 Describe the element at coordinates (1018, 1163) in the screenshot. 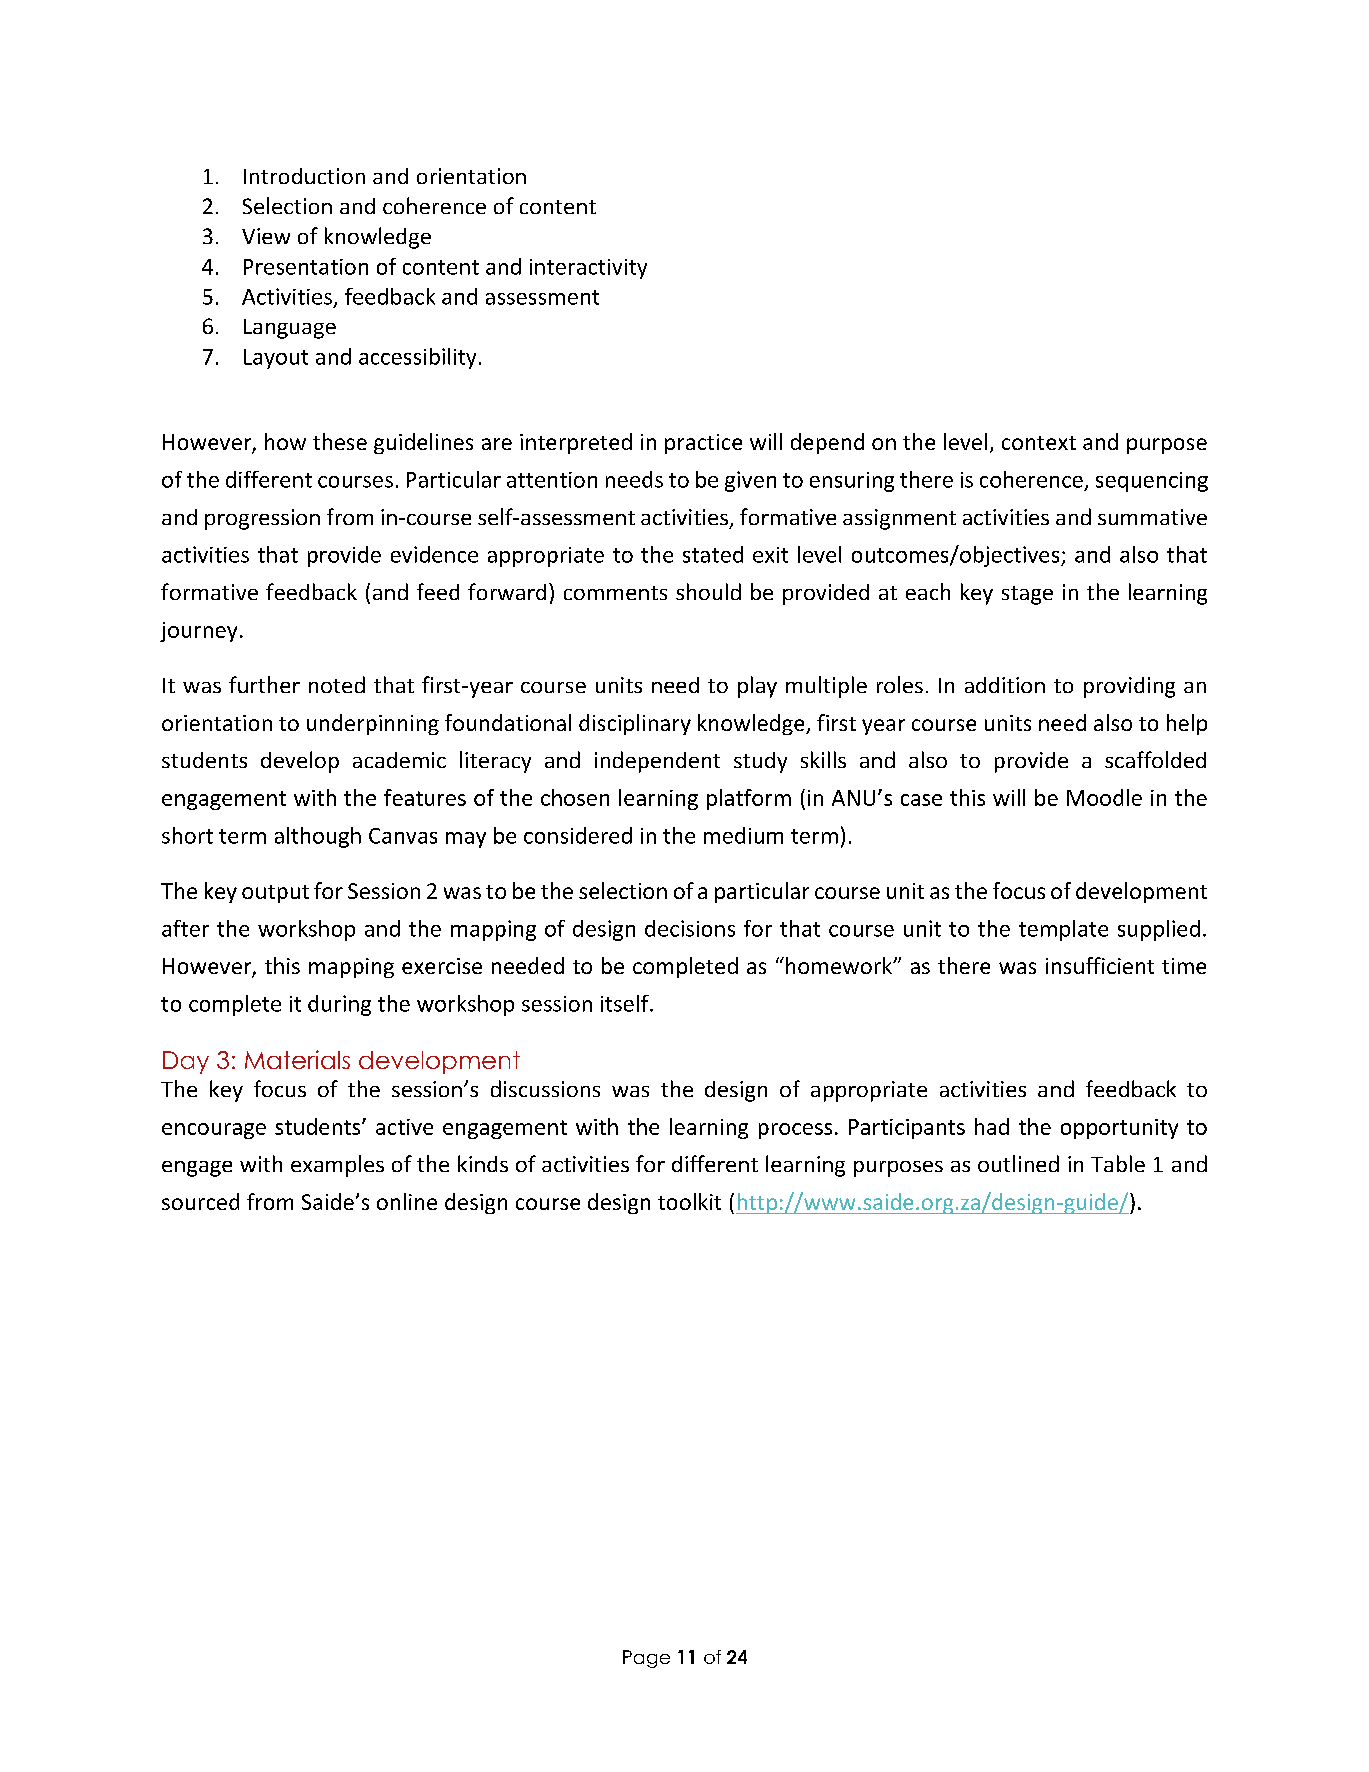

I see `outlined` at that location.
